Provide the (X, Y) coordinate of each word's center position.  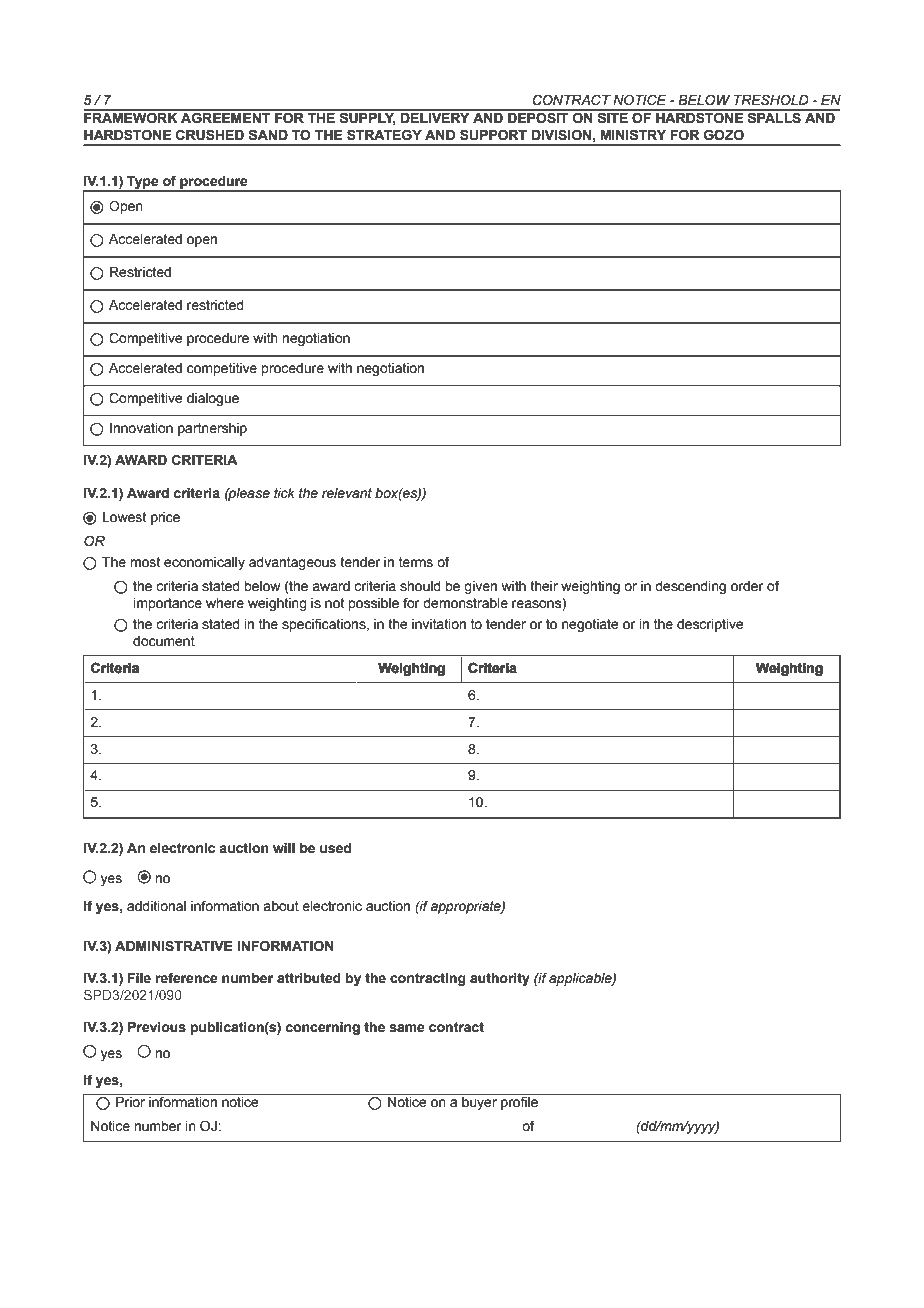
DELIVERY (435, 116)
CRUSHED (210, 135)
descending (690, 587)
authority (500, 979)
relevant (347, 493)
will (284, 848)
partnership (212, 429)
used (335, 848)
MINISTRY (633, 135)
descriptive (710, 625)
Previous (157, 1027)
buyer (479, 1103)
